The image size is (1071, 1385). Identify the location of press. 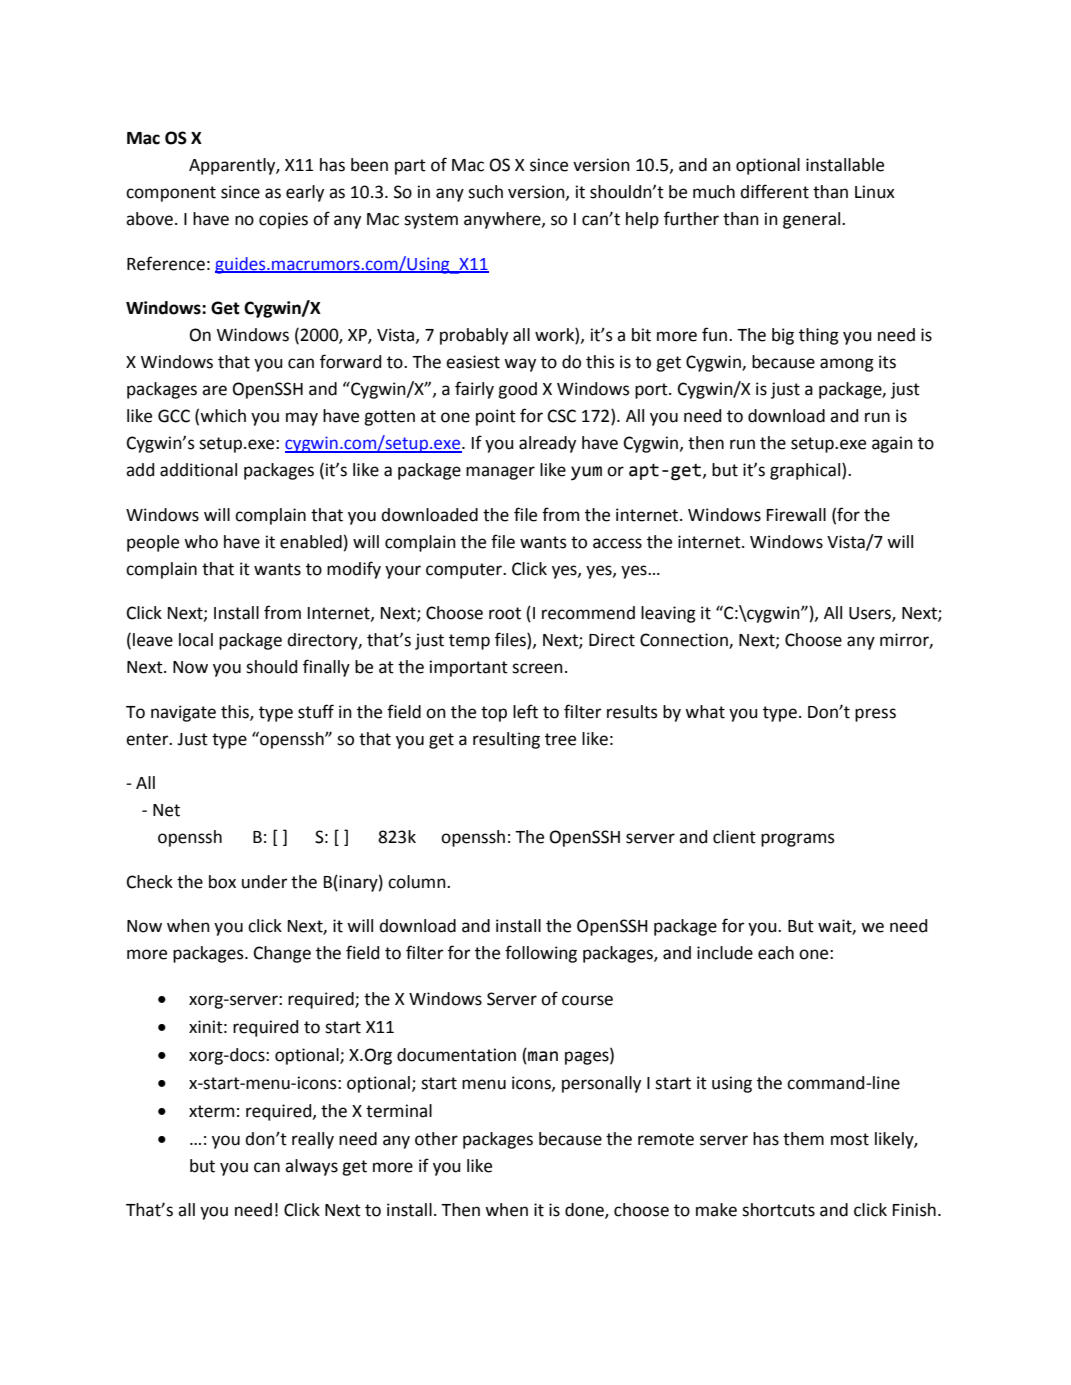
(875, 715).
